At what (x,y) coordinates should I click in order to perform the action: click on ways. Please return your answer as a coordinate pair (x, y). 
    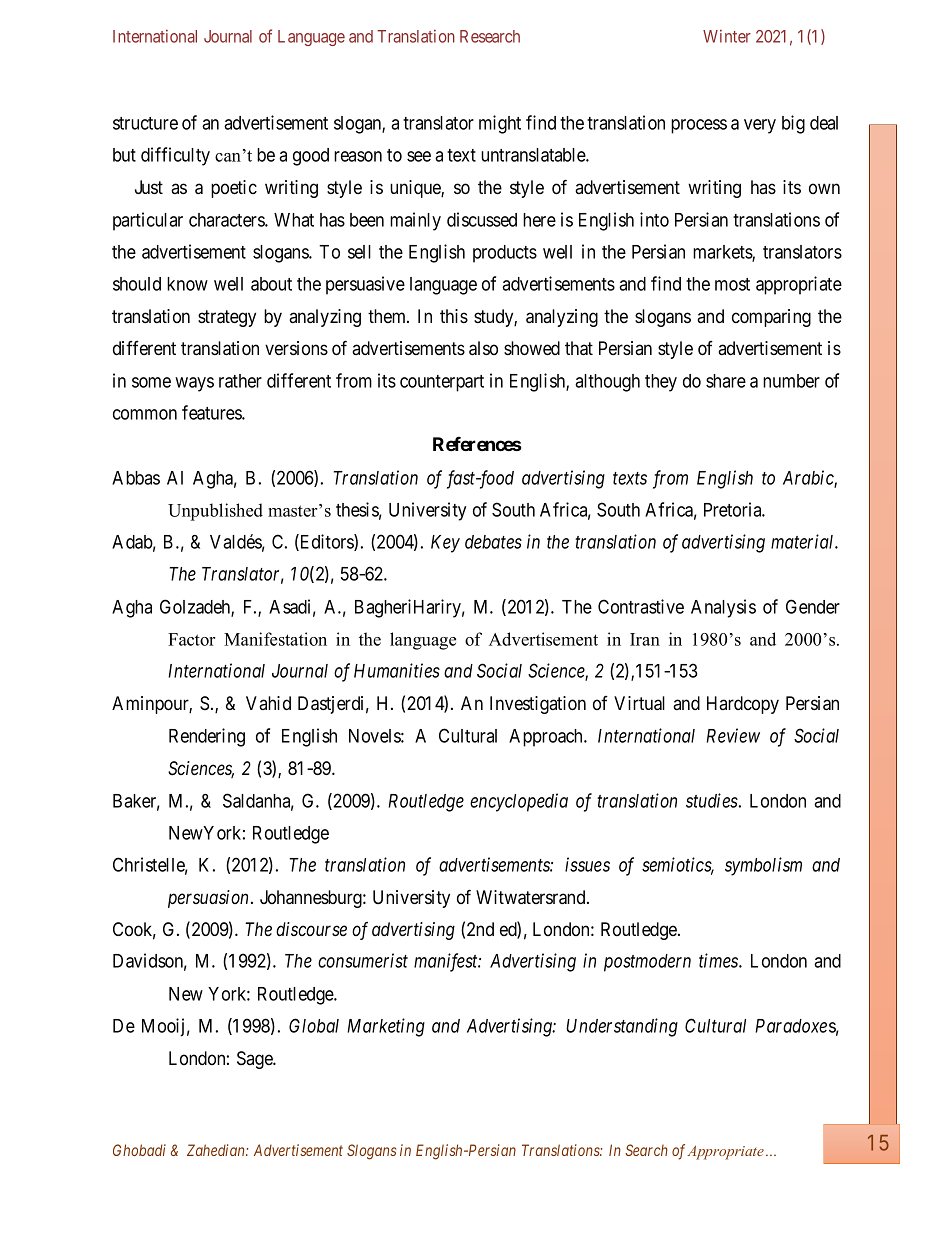
    Looking at the image, I should click on (194, 384).
